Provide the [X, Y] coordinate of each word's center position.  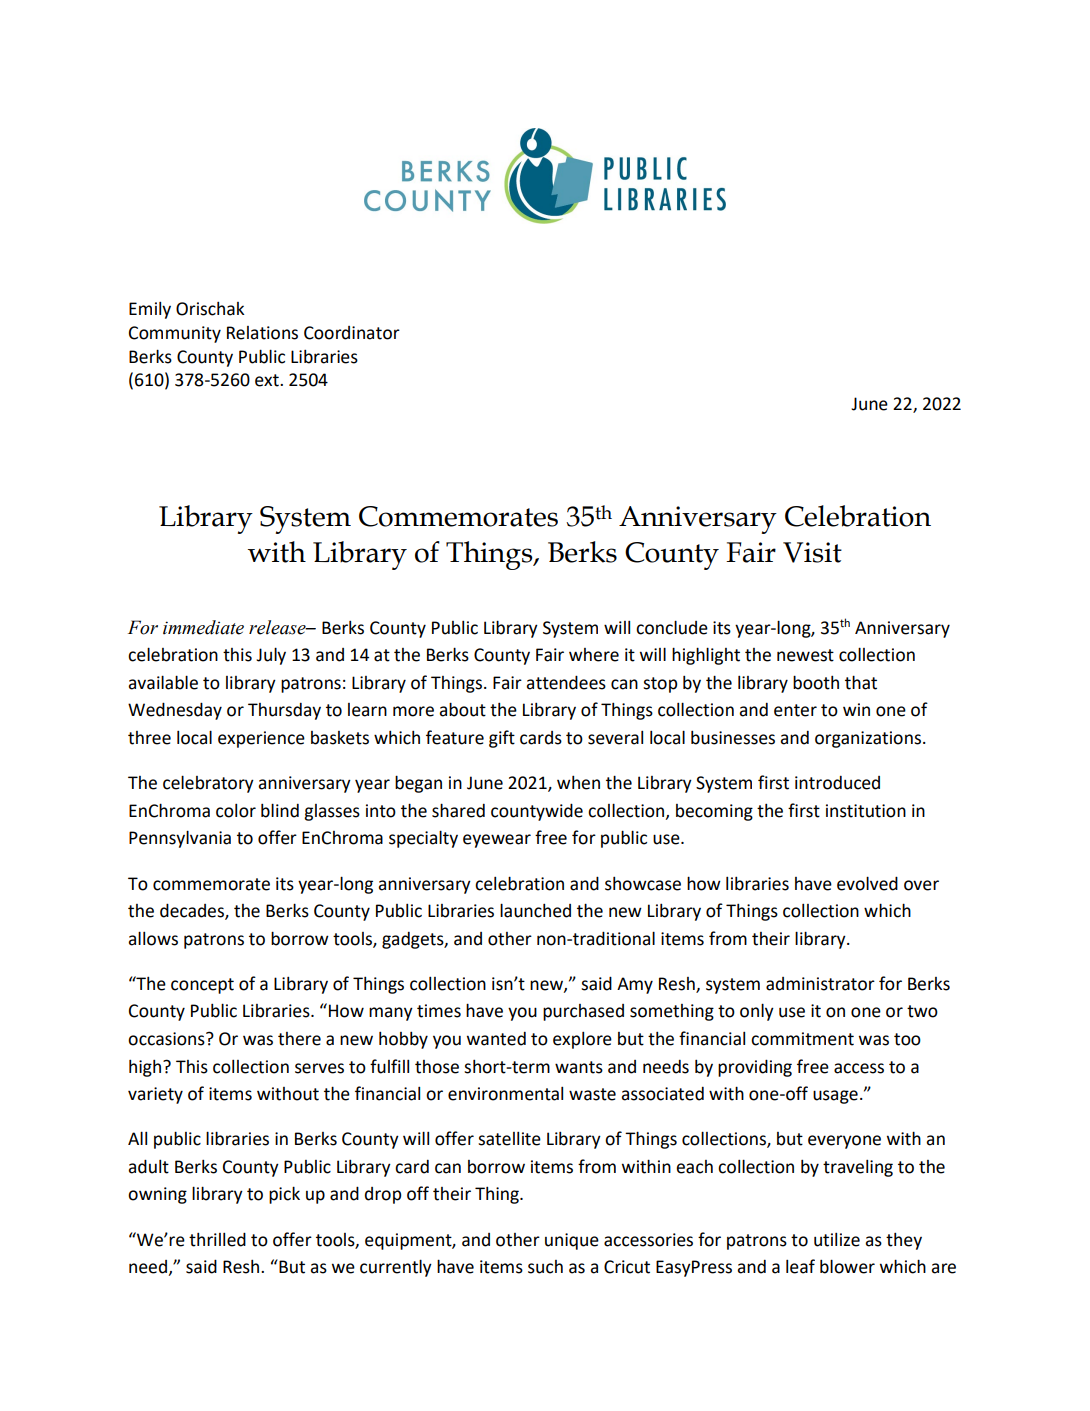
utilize [837, 1240]
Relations [262, 333]
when [578, 783]
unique [572, 1241]
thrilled [217, 1239]
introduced [837, 783]
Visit [812, 552]
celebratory [208, 784]
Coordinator [352, 333]
